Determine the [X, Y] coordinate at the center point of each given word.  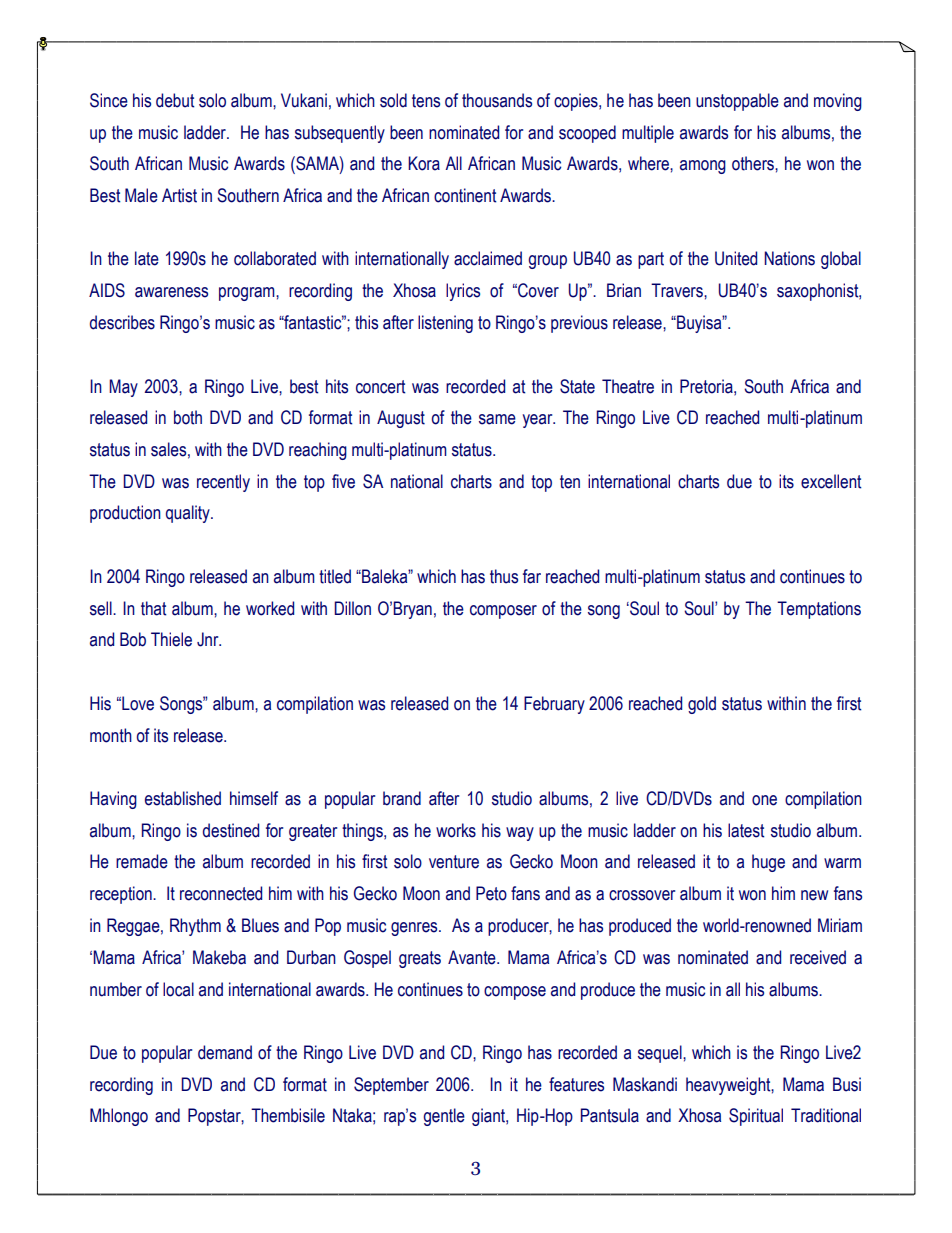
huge [768, 863]
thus [504, 576]
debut [175, 100]
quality [189, 514]
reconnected [221, 893]
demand [225, 1052]
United [736, 258]
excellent [831, 481]
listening [445, 324]
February [554, 705]
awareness [171, 292]
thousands [497, 100]
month [111, 735]
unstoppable [737, 102]
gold [702, 705]
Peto [491, 893]
